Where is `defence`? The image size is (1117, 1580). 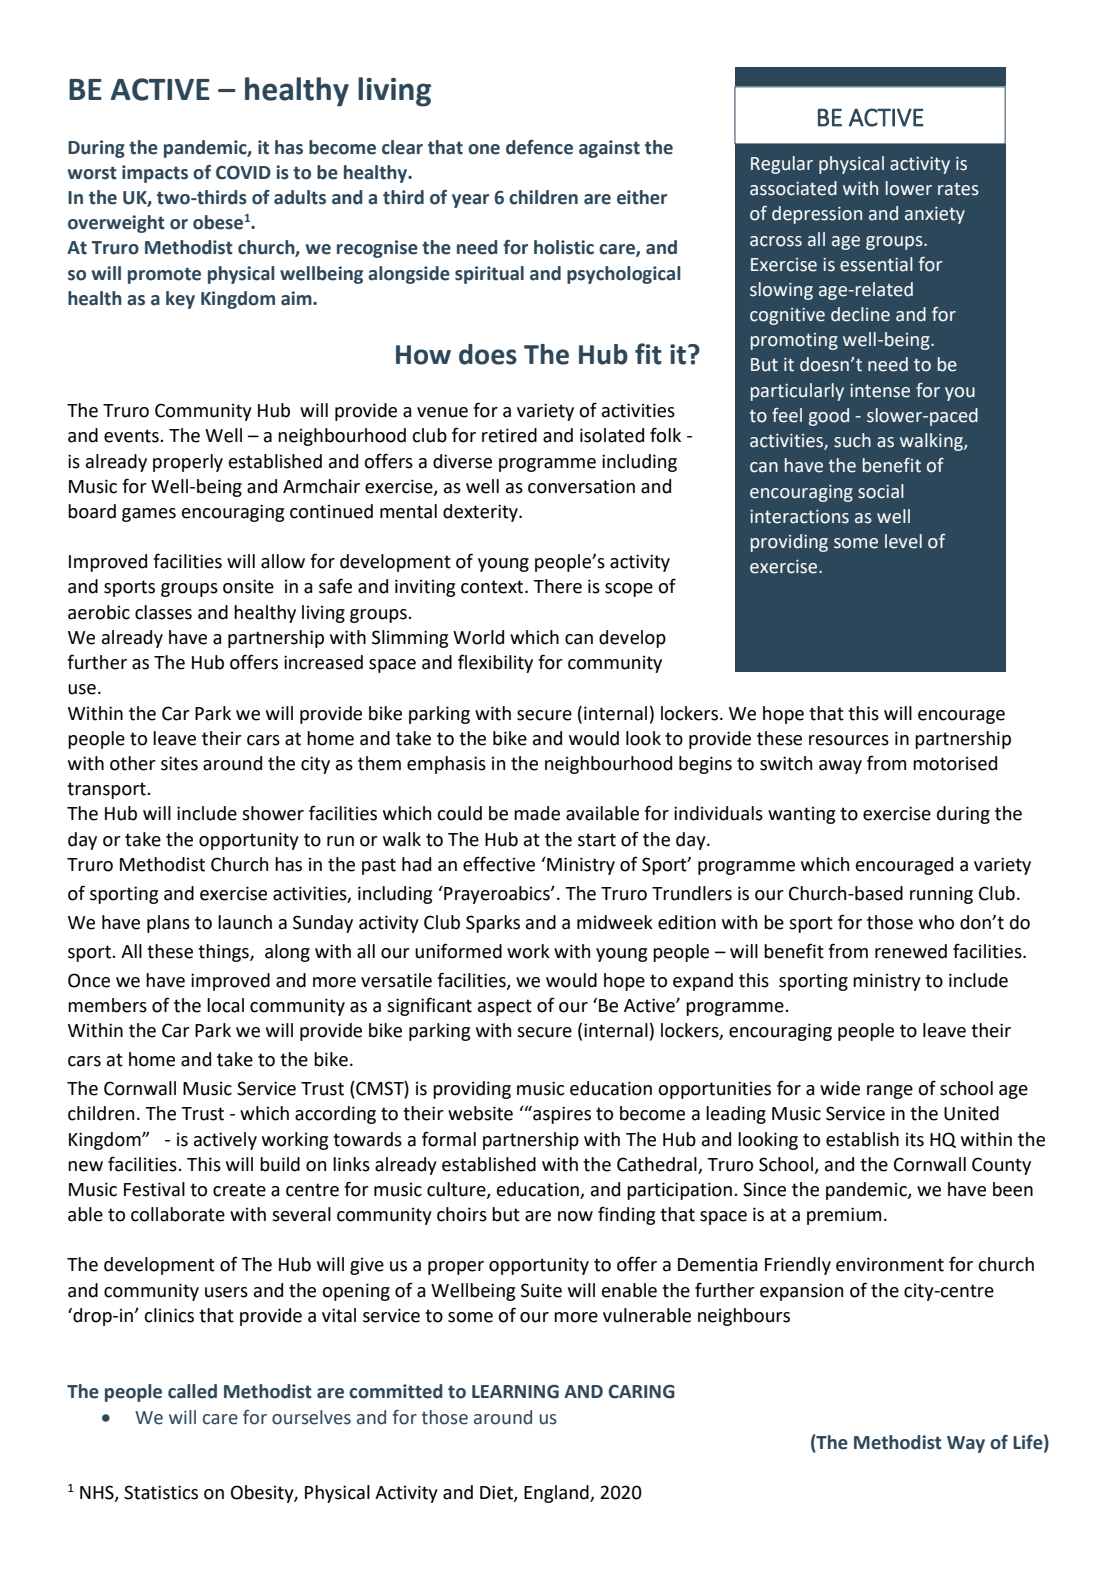
defence is located at coordinates (539, 147).
